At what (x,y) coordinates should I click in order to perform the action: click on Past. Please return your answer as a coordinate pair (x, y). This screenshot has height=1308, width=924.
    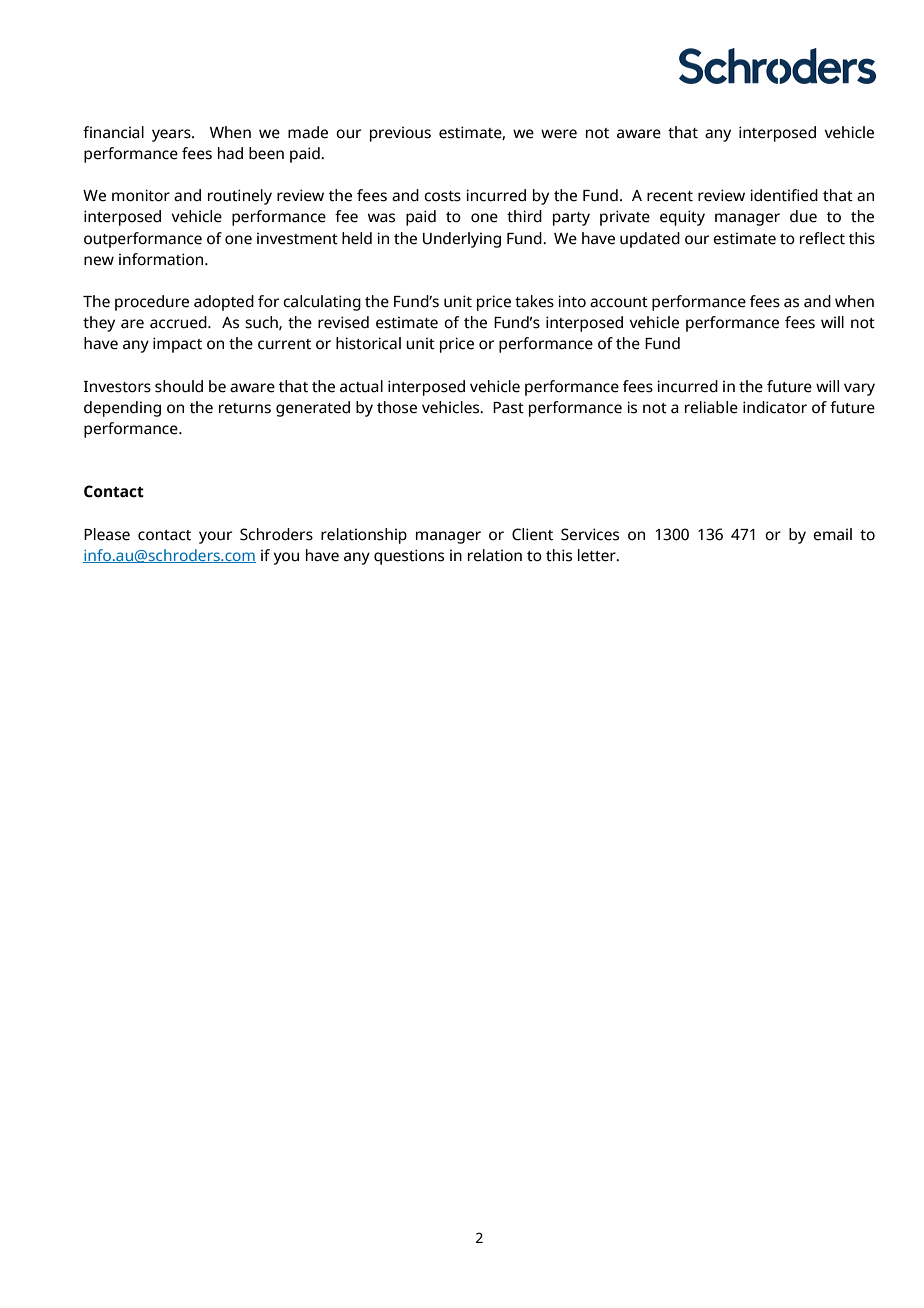
    Looking at the image, I should click on (508, 408).
